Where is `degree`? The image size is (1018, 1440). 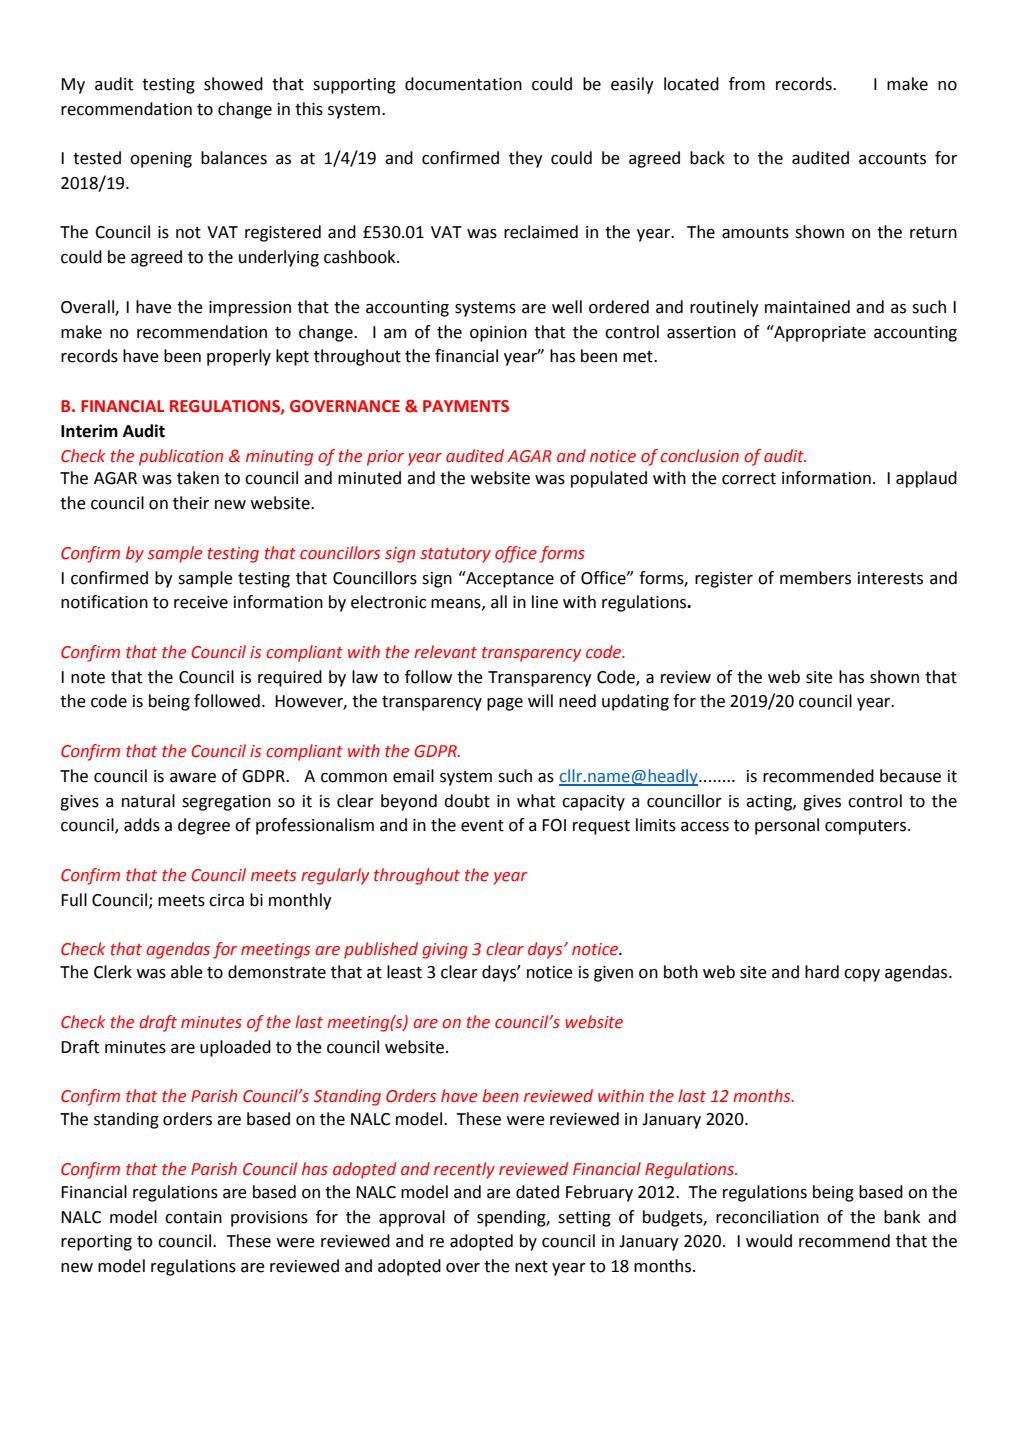 degree is located at coordinates (204, 826).
